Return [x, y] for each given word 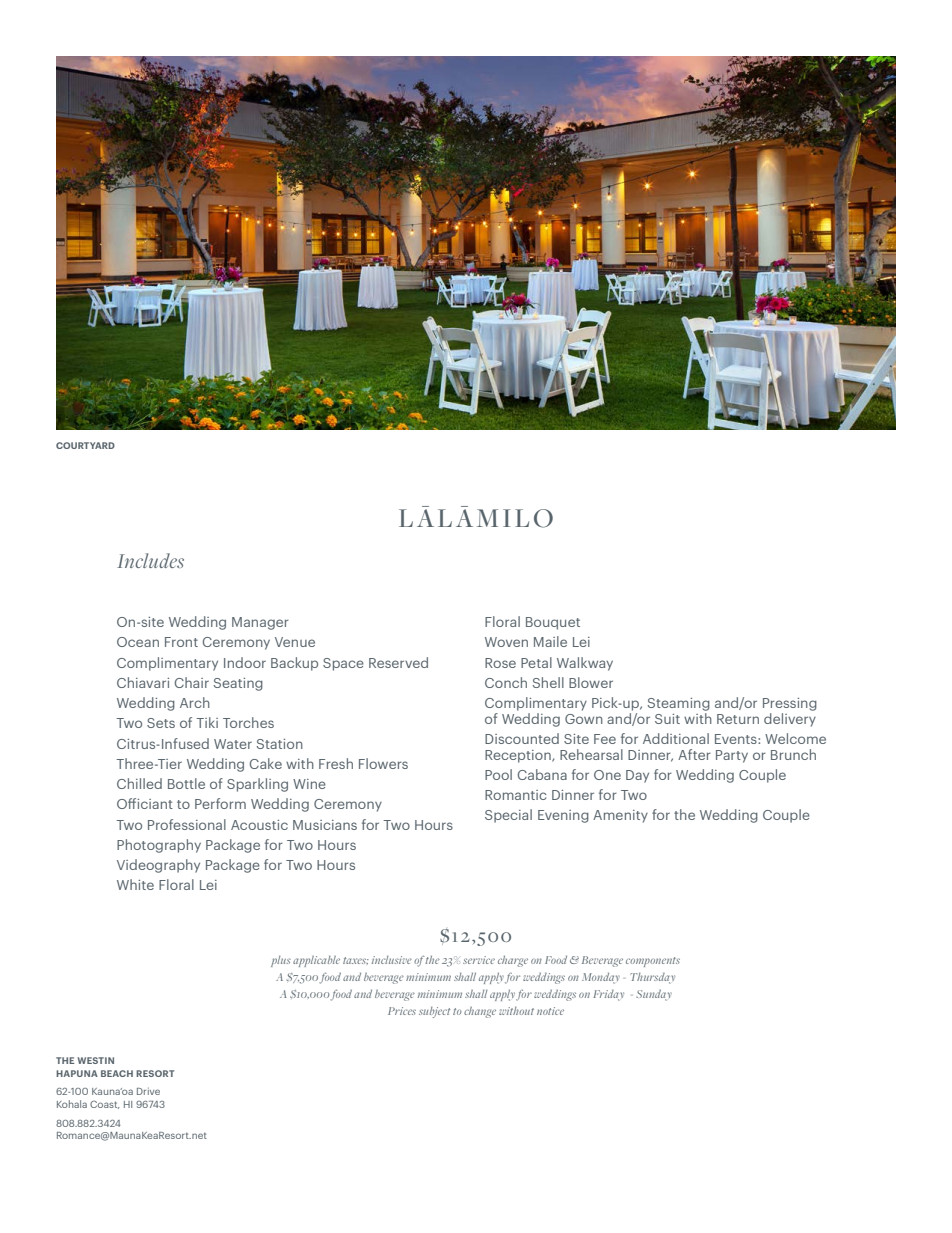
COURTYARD [85, 445]
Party [732, 756]
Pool [498, 774]
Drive [148, 1091]
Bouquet [553, 623]
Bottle [186, 783]
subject [434, 1012]
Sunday [654, 995]
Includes [150, 560]
